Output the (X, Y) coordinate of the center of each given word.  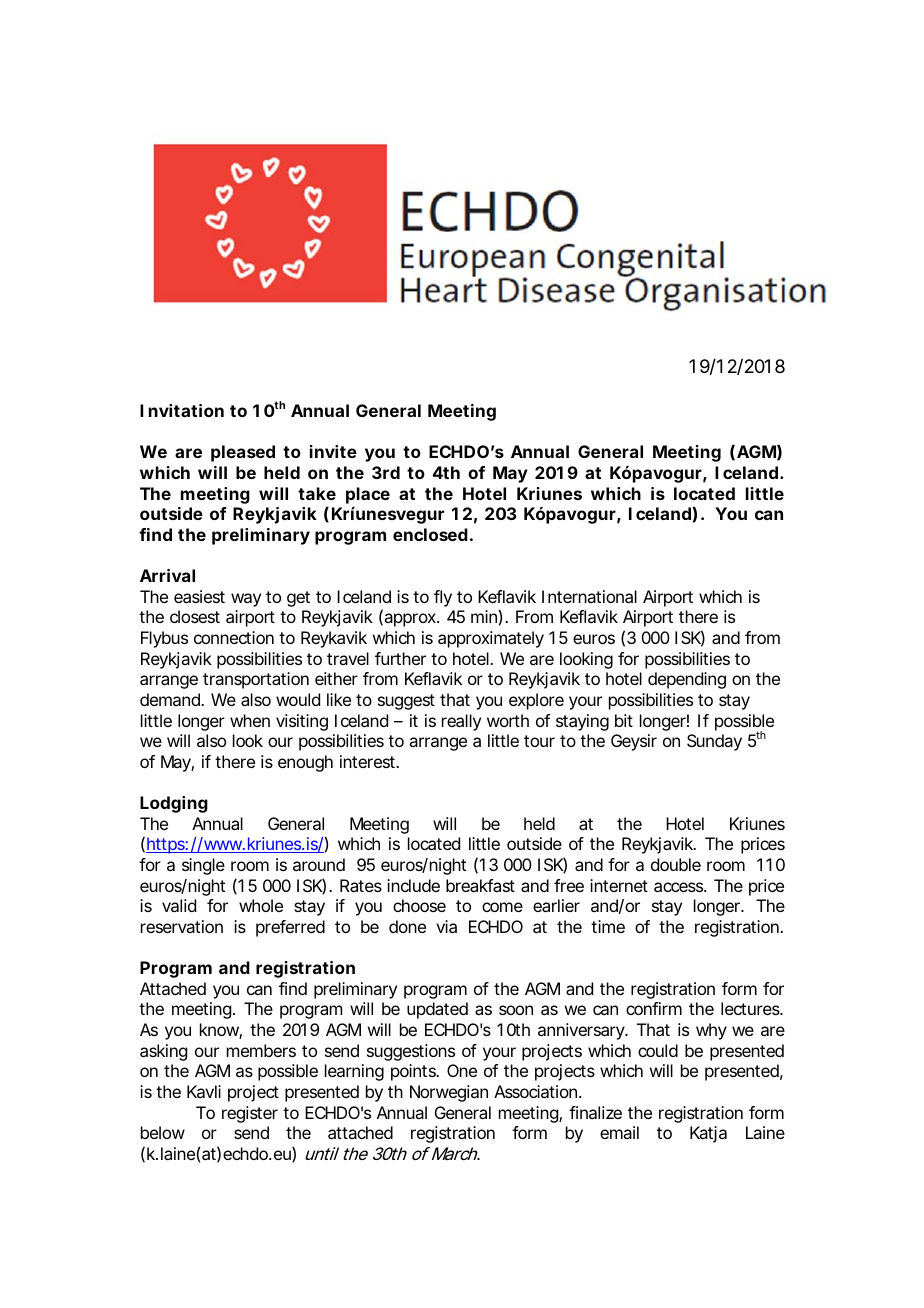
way (246, 600)
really (461, 722)
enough (305, 763)
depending (687, 680)
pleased (243, 453)
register (250, 1114)
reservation (182, 926)
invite (333, 451)
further (400, 658)
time (608, 926)
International (589, 596)
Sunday (714, 742)
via (446, 926)
